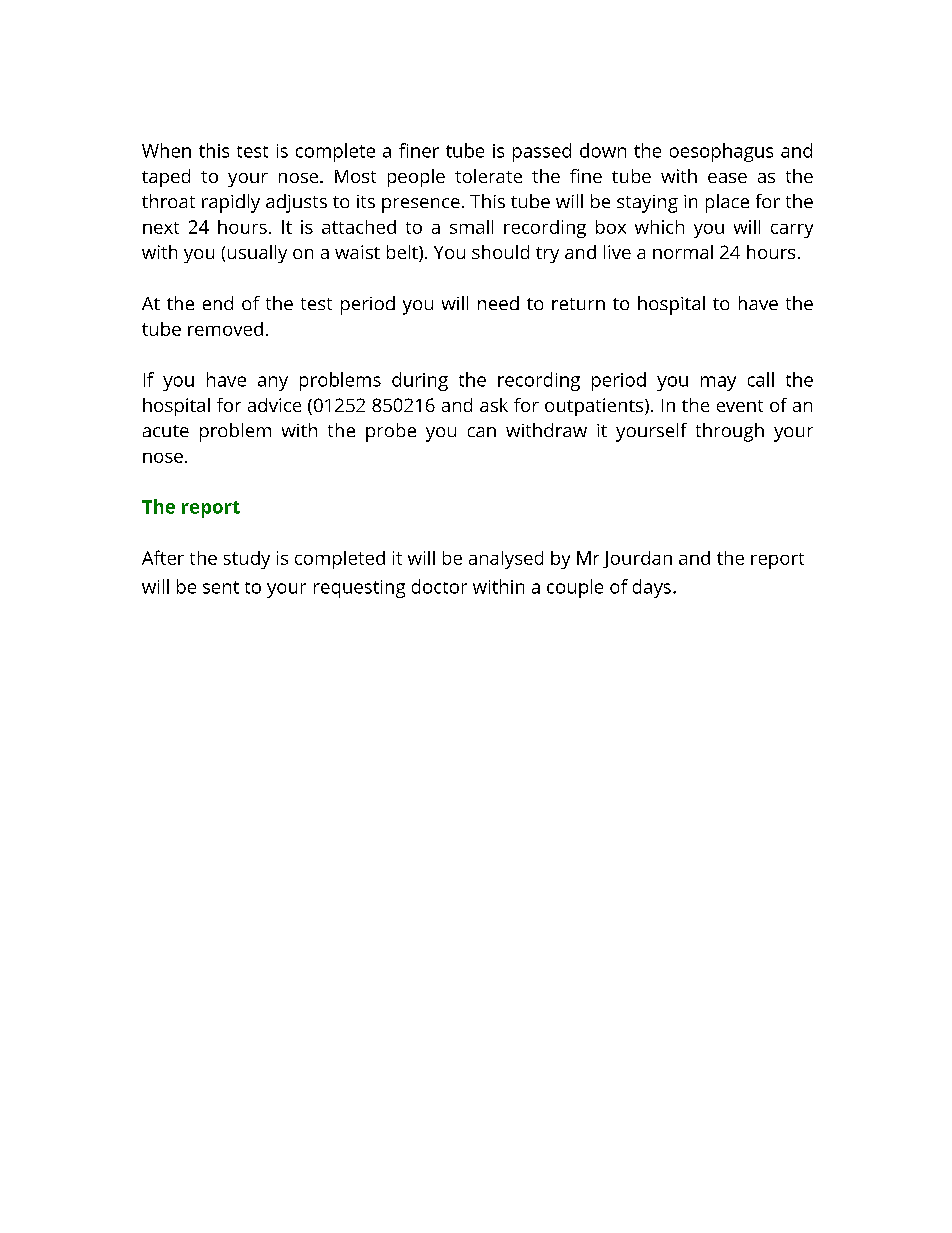  Describe the element at coordinates (166, 150) in the screenshot. I see `When` at that location.
